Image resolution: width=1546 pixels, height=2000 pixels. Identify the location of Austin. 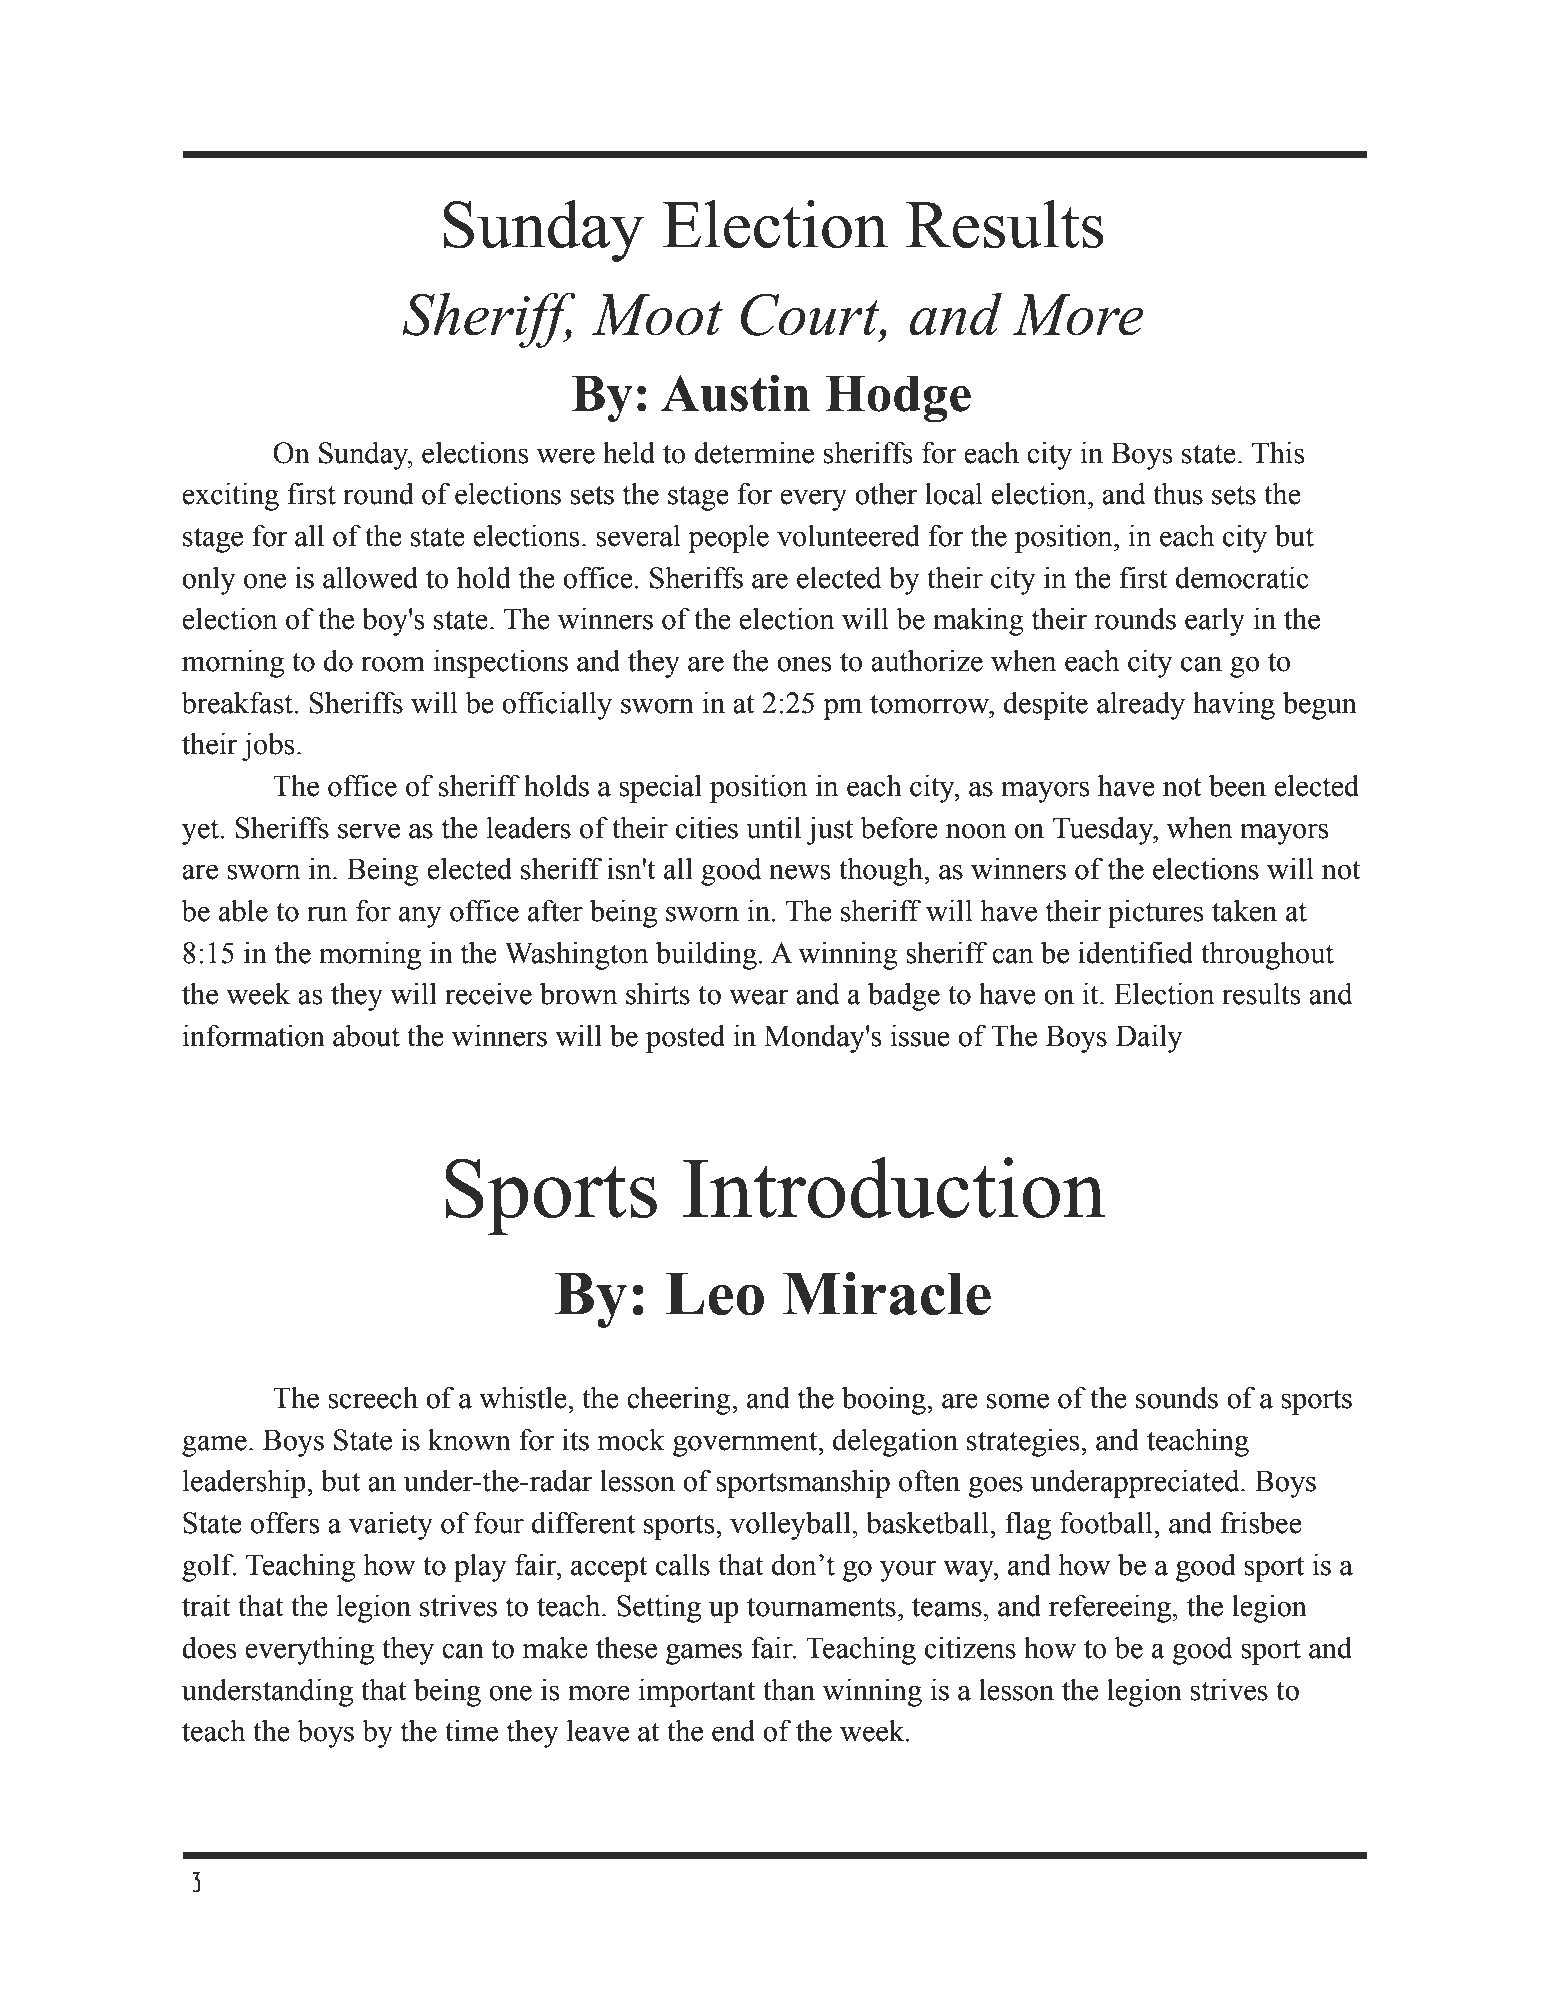
(735, 393).
